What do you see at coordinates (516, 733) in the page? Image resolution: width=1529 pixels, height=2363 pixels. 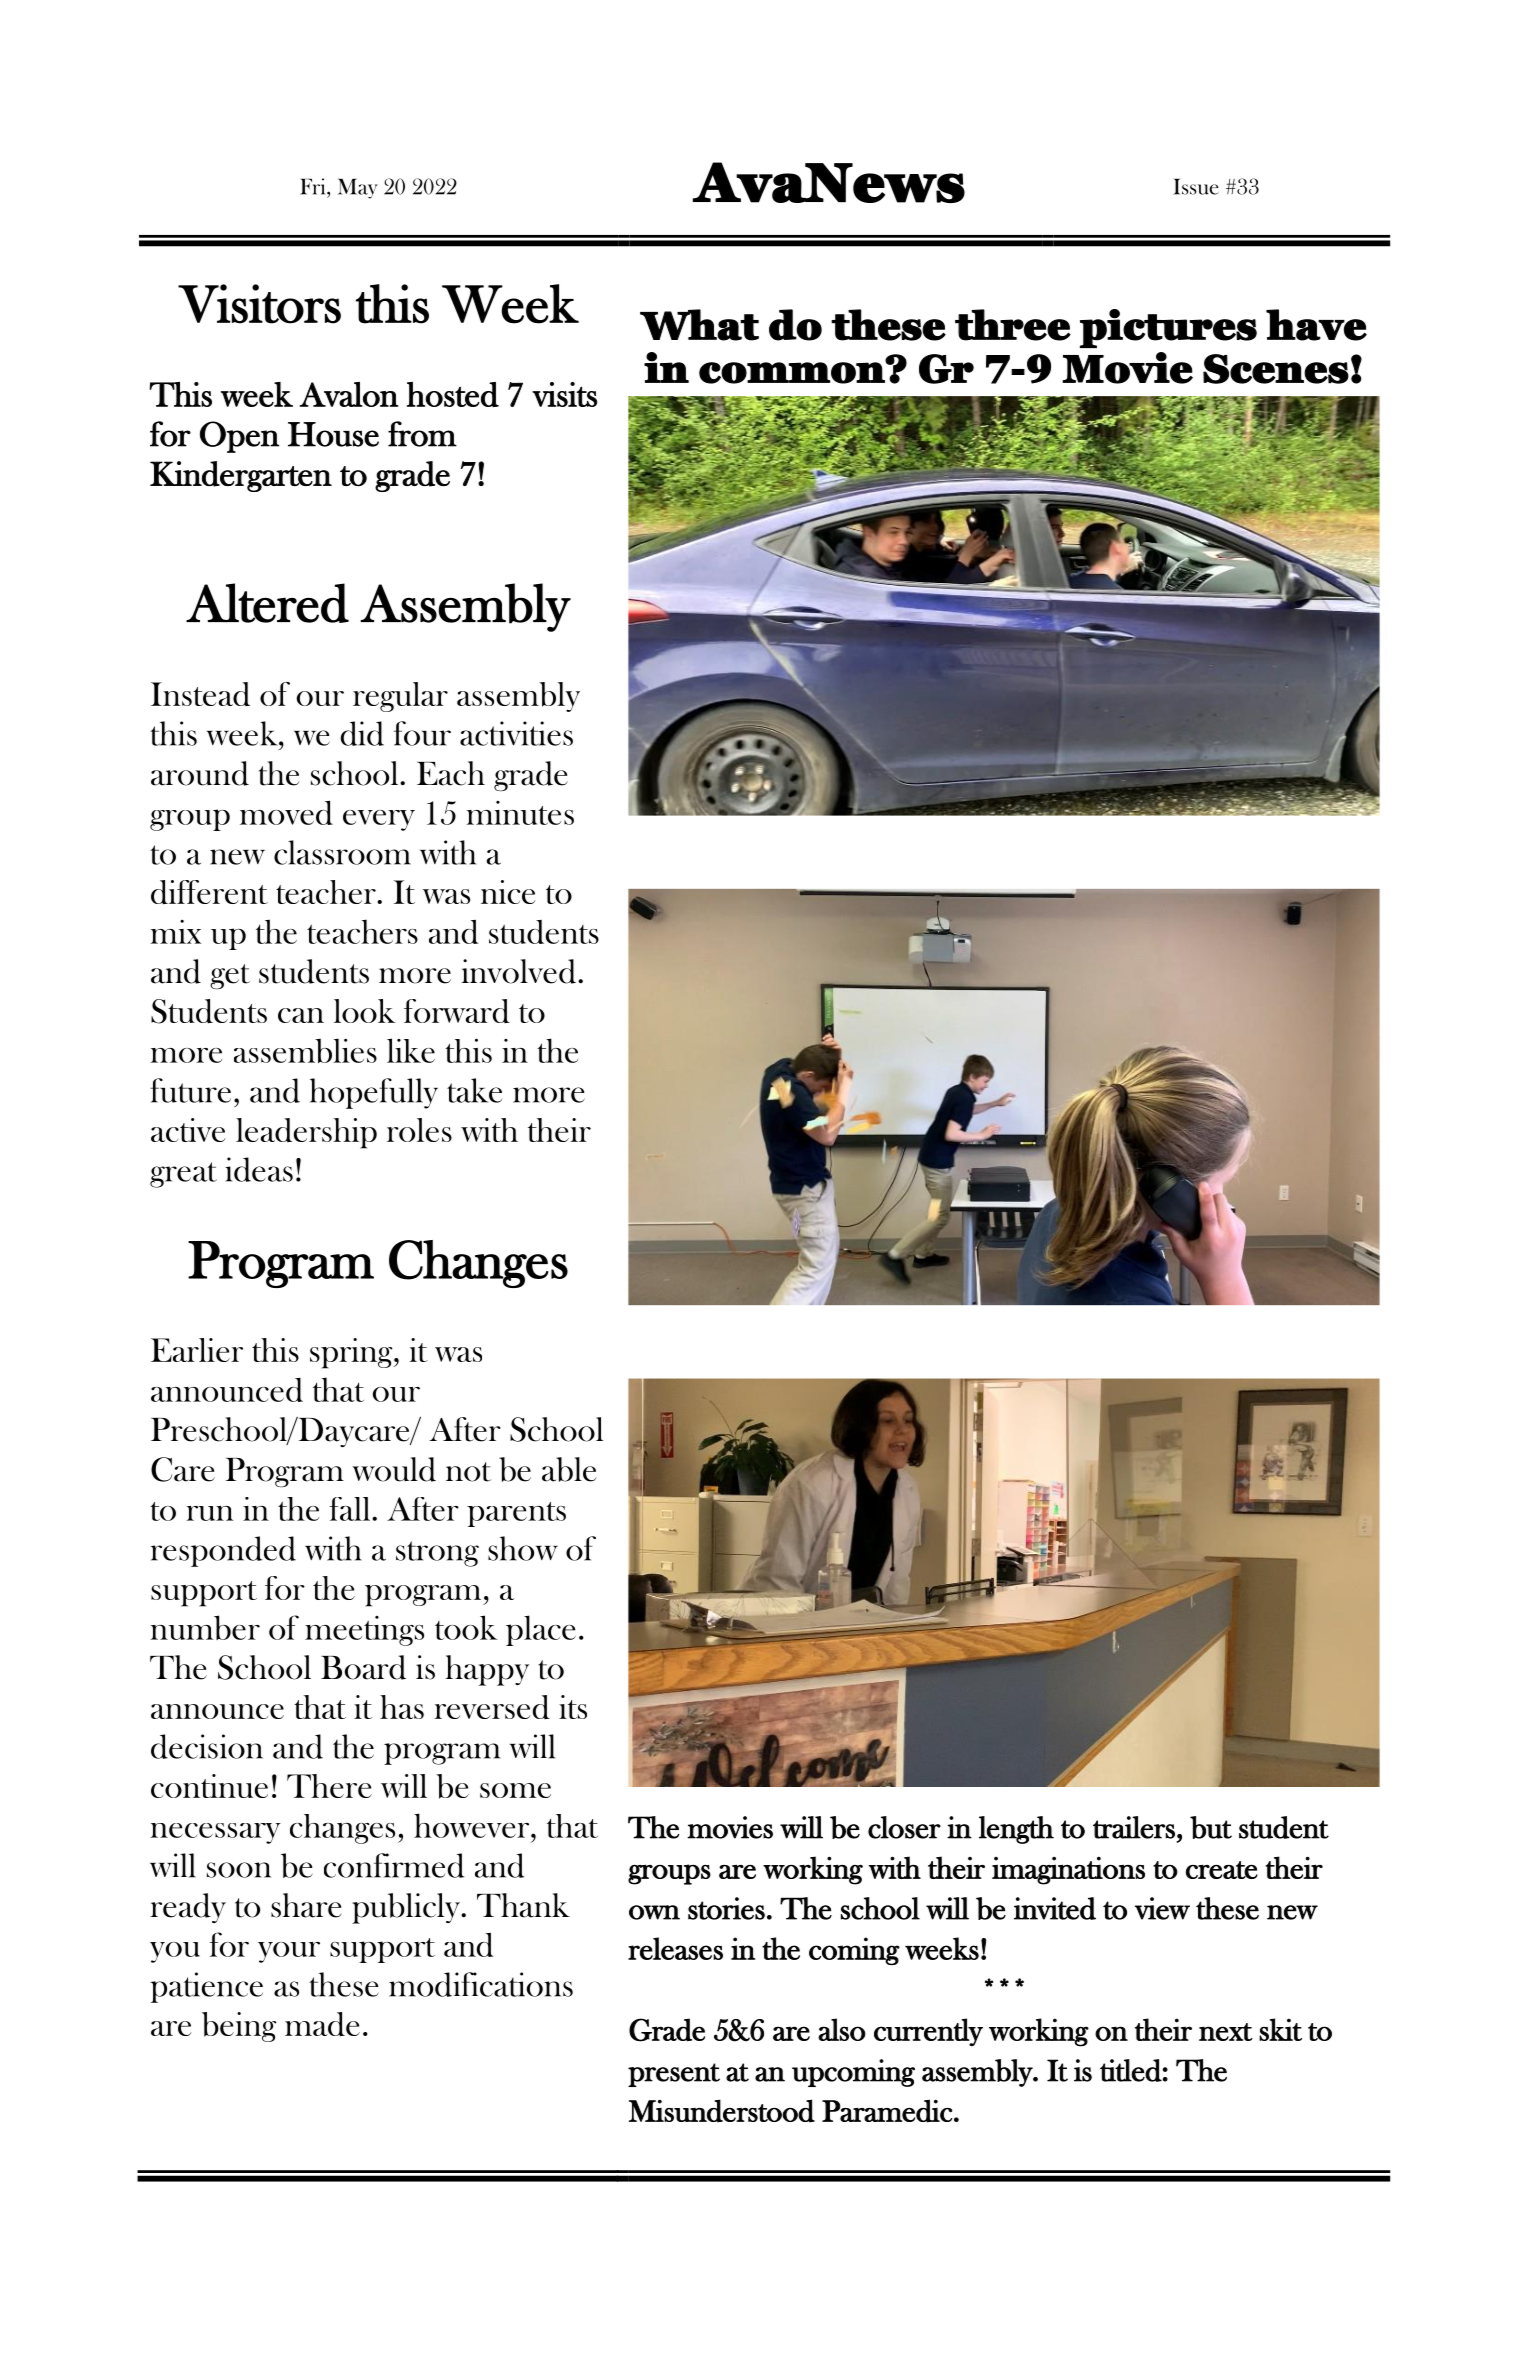 I see `activities` at bounding box center [516, 733].
